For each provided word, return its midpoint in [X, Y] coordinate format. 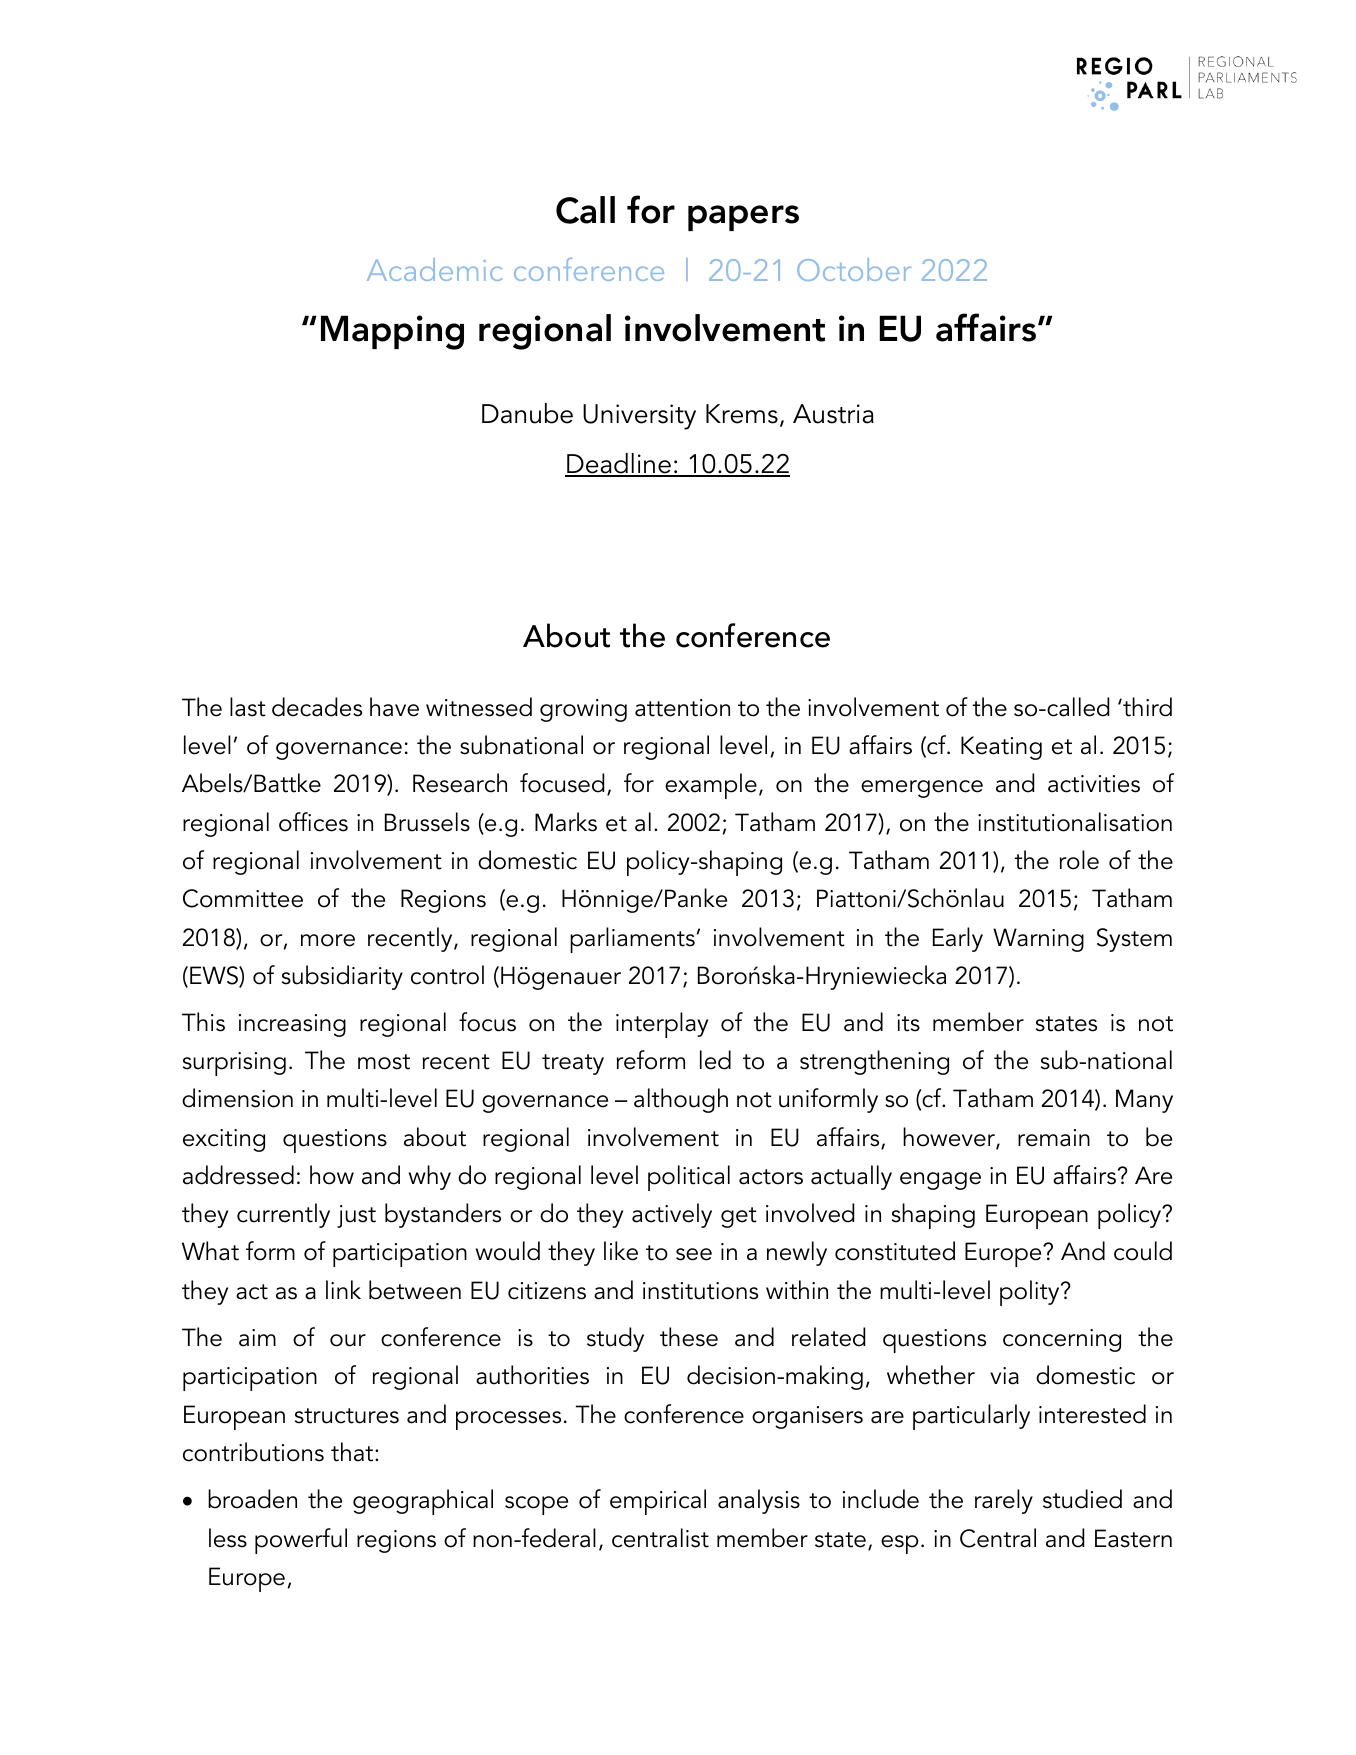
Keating [1001, 748]
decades [317, 707]
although [681, 1100]
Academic [434, 269]
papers [743, 218]
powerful [301, 1541]
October [854, 269]
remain [1054, 1138]
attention [682, 708]
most [384, 1062]
